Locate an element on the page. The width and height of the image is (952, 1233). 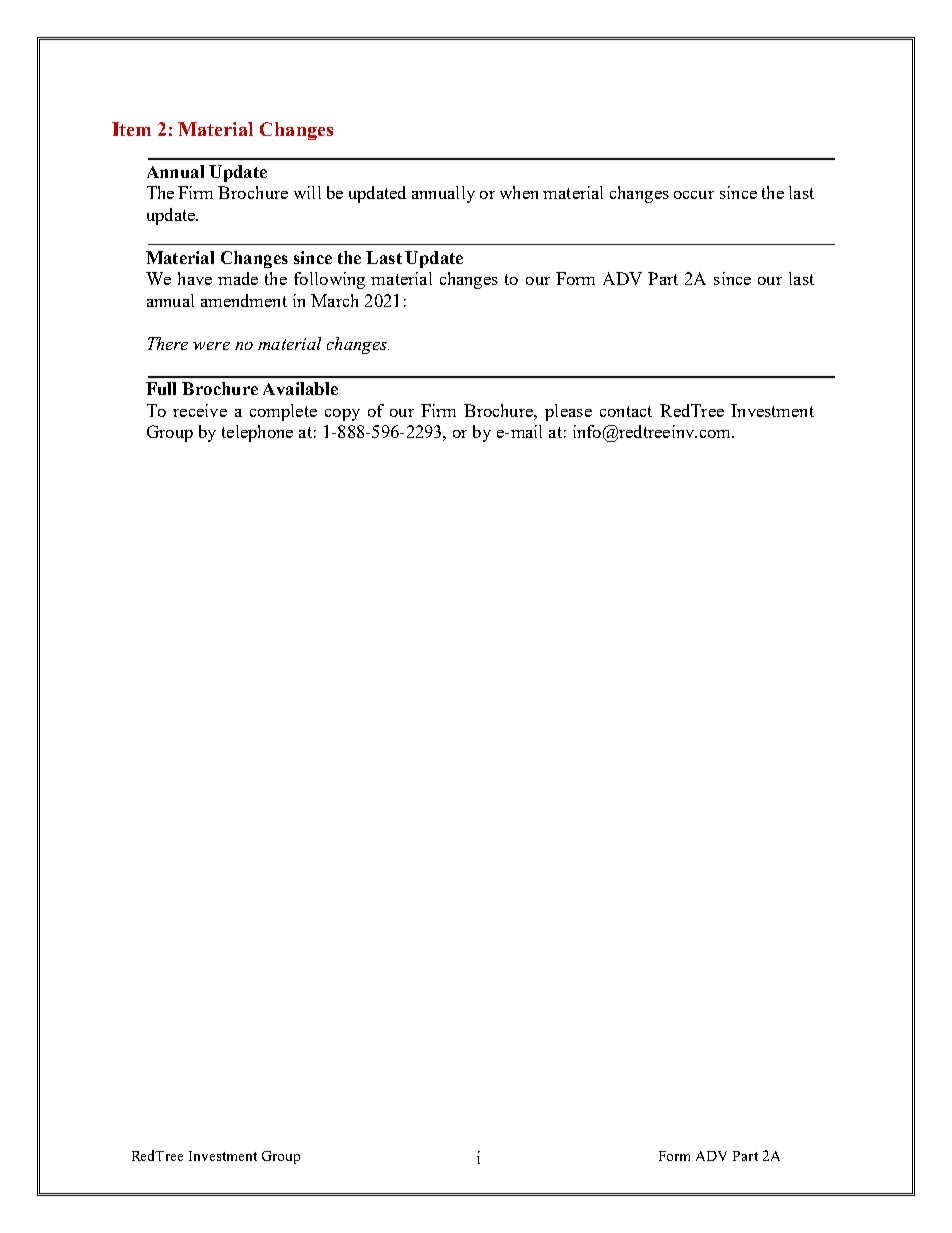
Item is located at coordinates (131, 129).
